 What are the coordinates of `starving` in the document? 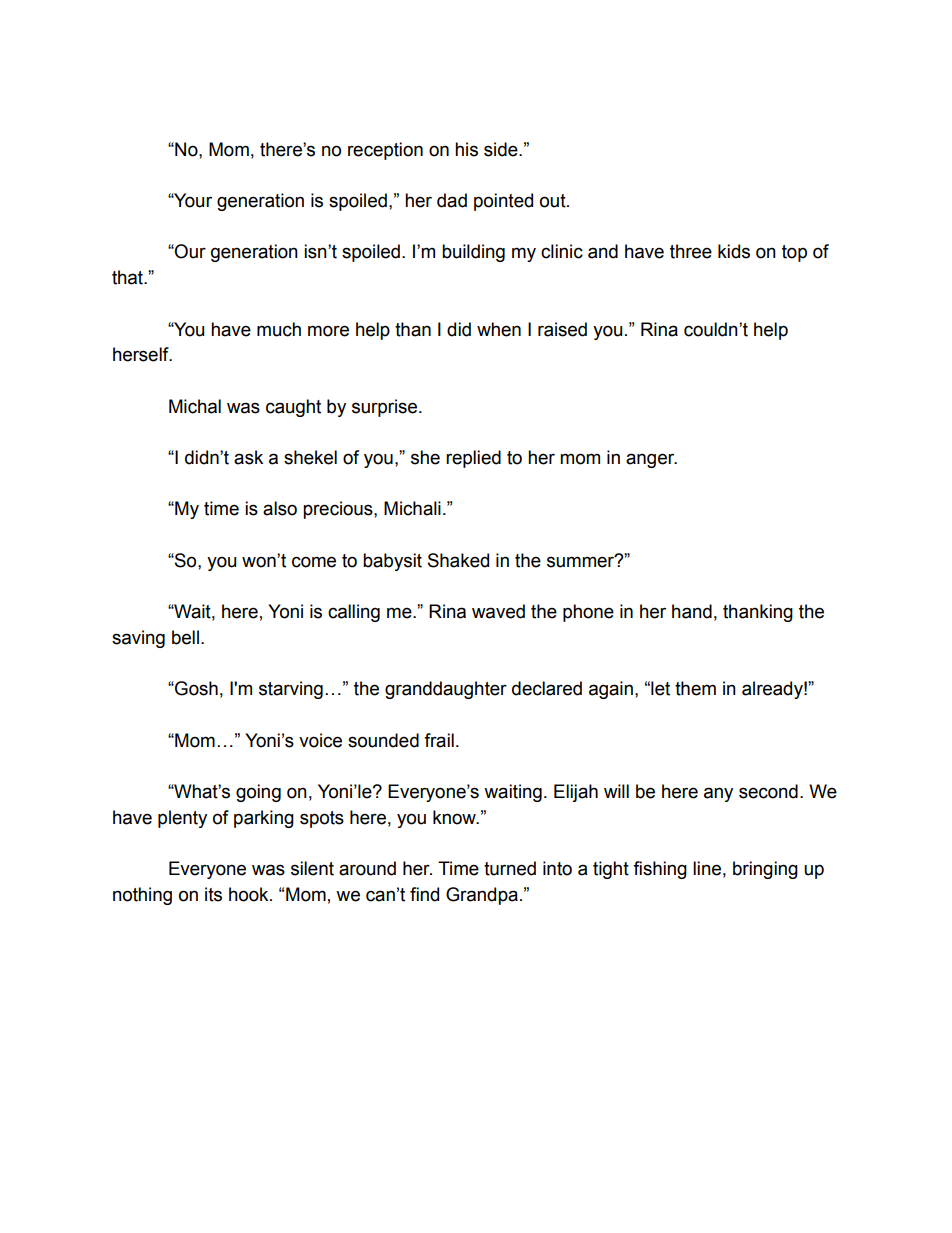 It's located at (291, 690).
